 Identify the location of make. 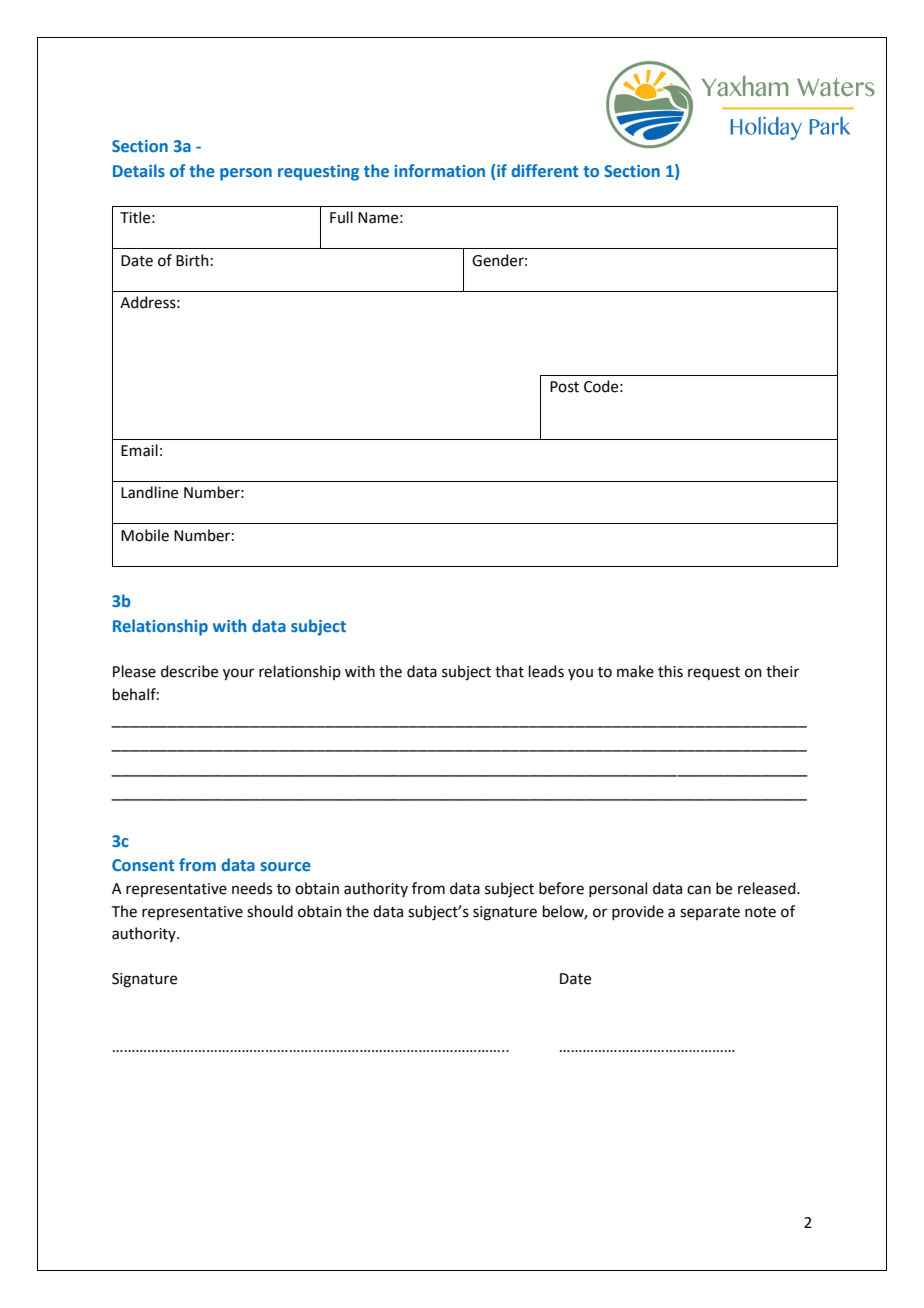
(635, 671).
